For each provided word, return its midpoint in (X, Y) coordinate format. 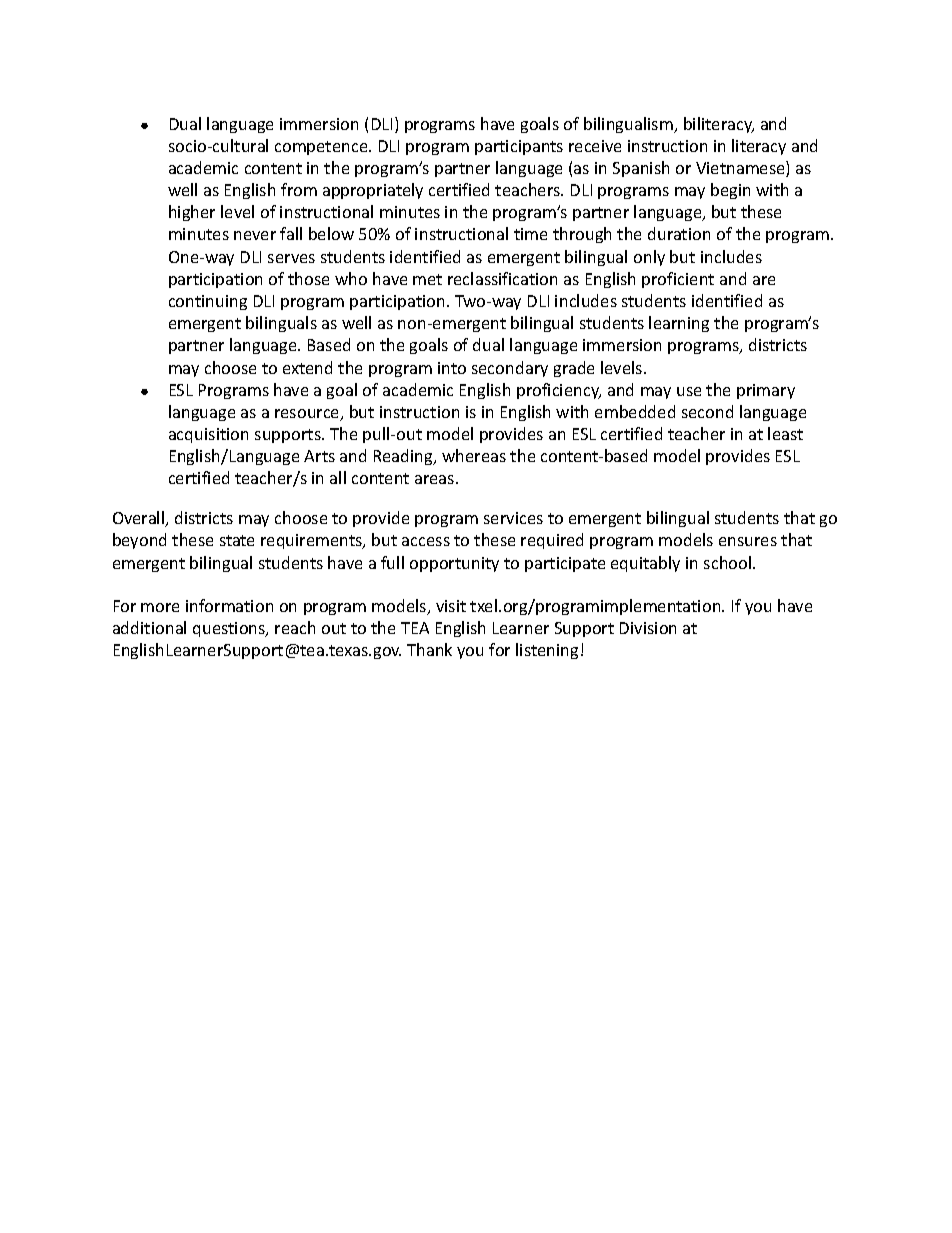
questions (230, 629)
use (689, 391)
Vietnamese (741, 169)
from (299, 189)
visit (451, 606)
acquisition (208, 435)
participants (519, 147)
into (452, 368)
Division (648, 628)
